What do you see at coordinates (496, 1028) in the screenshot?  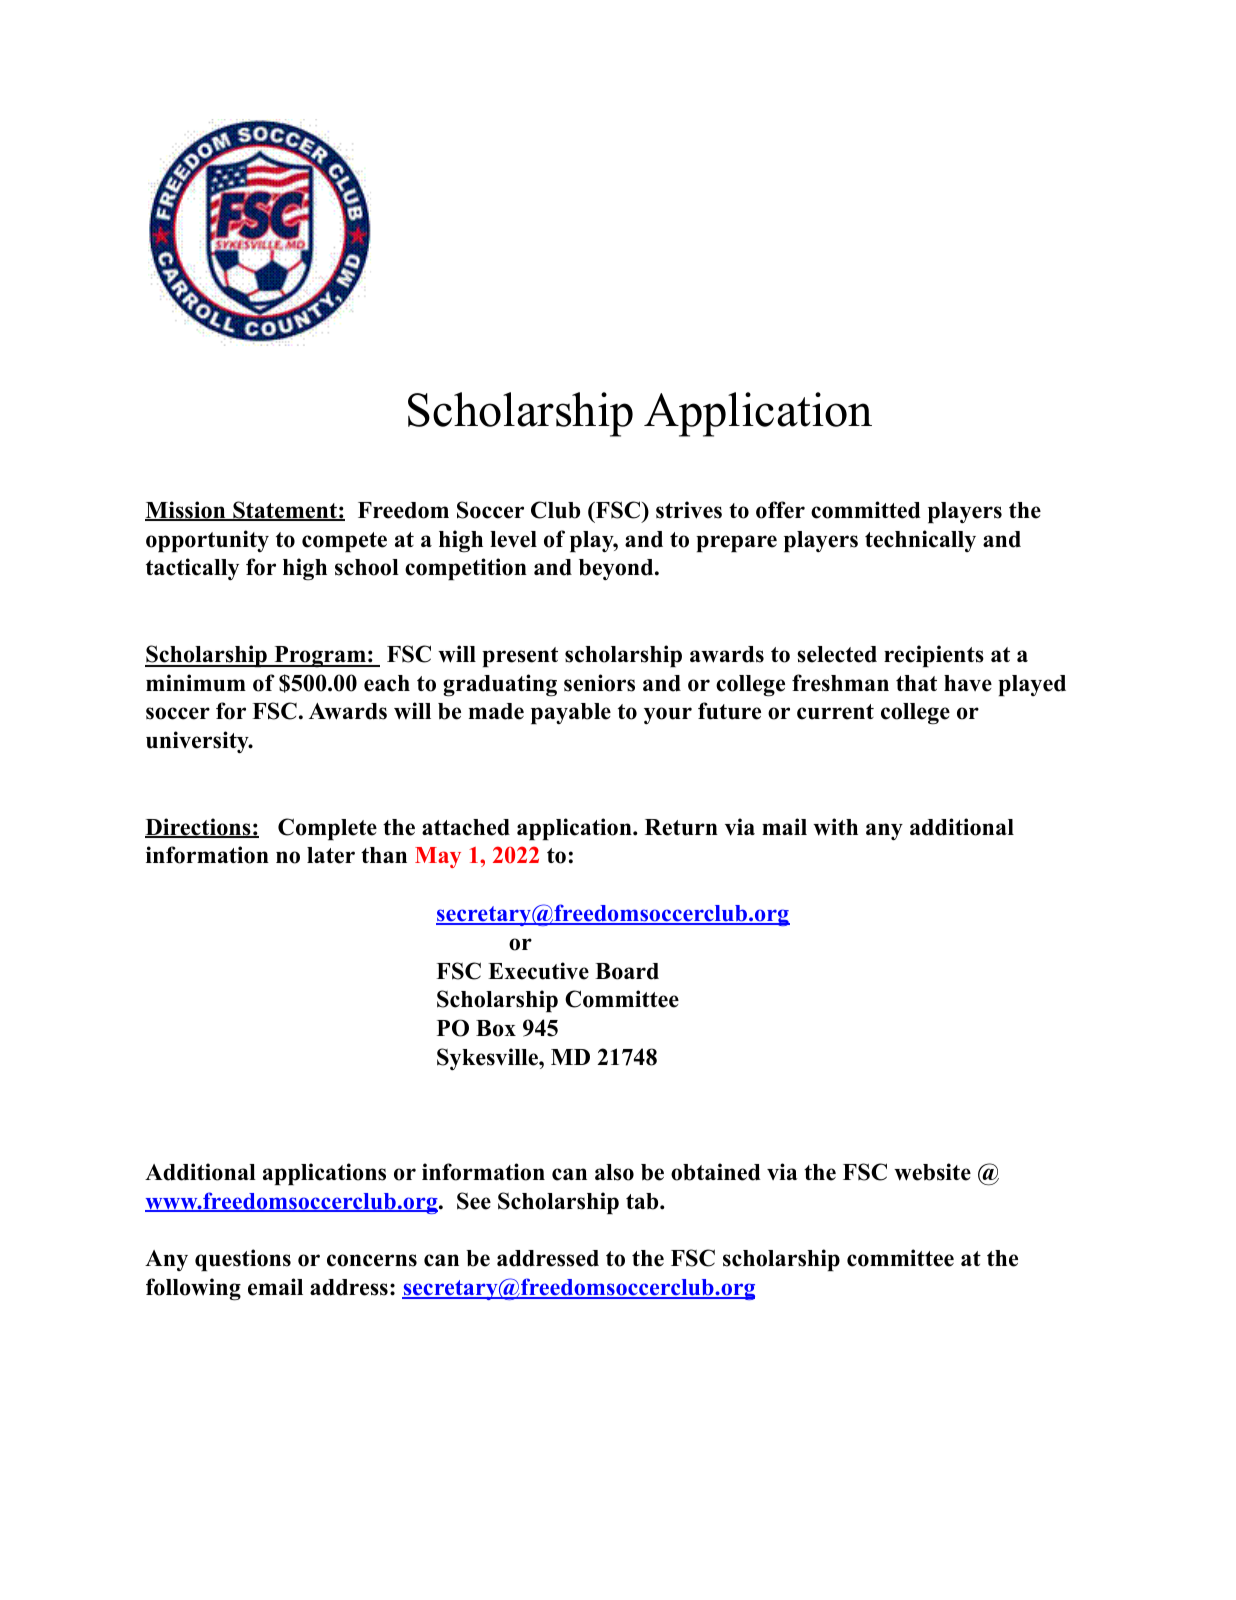 I see `Box` at bounding box center [496, 1028].
